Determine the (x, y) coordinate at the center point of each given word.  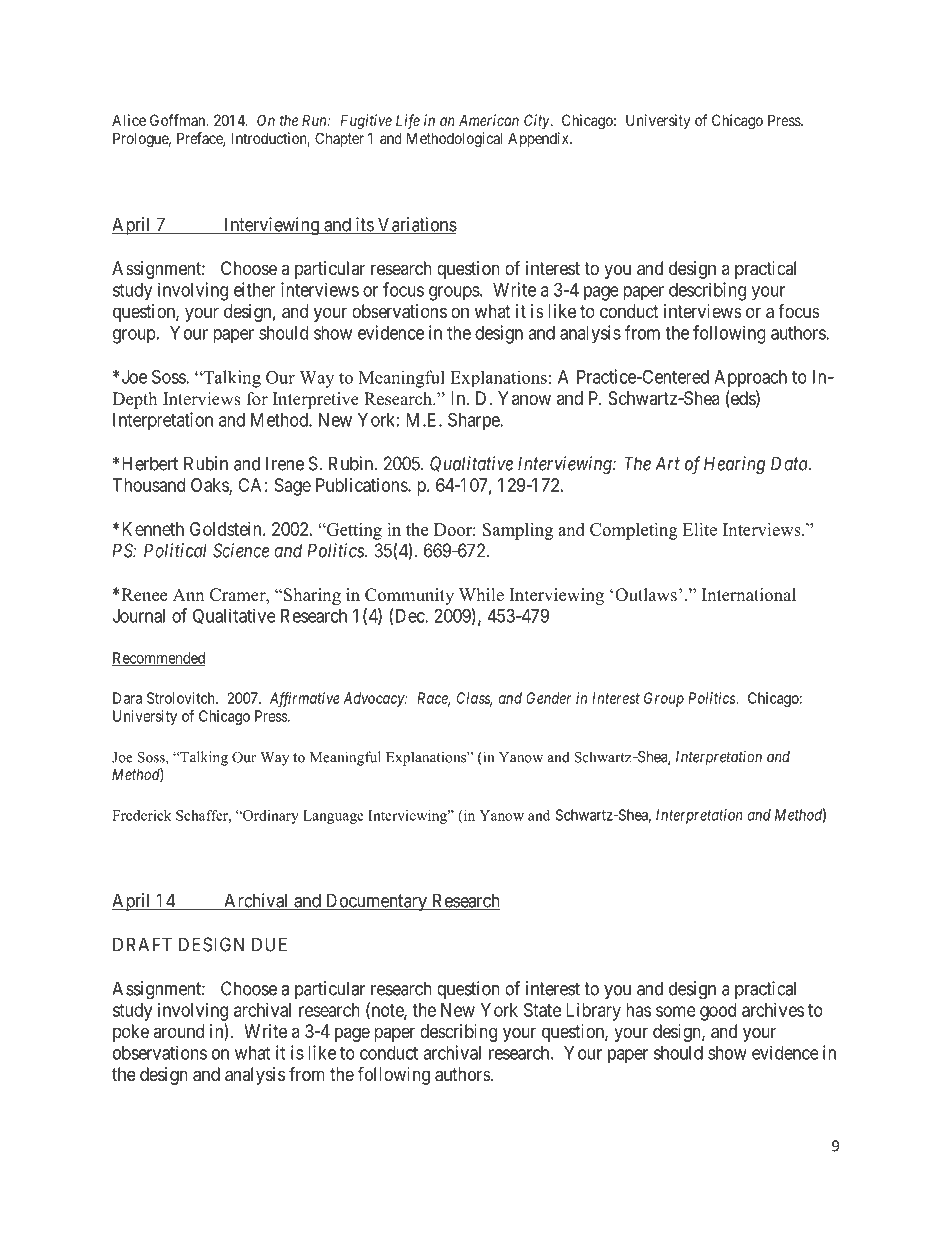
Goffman (179, 120)
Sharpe (474, 421)
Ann (188, 594)
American (489, 120)
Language (333, 817)
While (481, 595)
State (542, 1010)
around (178, 1031)
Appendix (539, 139)
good (718, 1012)
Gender (549, 698)
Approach (750, 379)
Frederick (141, 815)
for (257, 399)
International (749, 595)
